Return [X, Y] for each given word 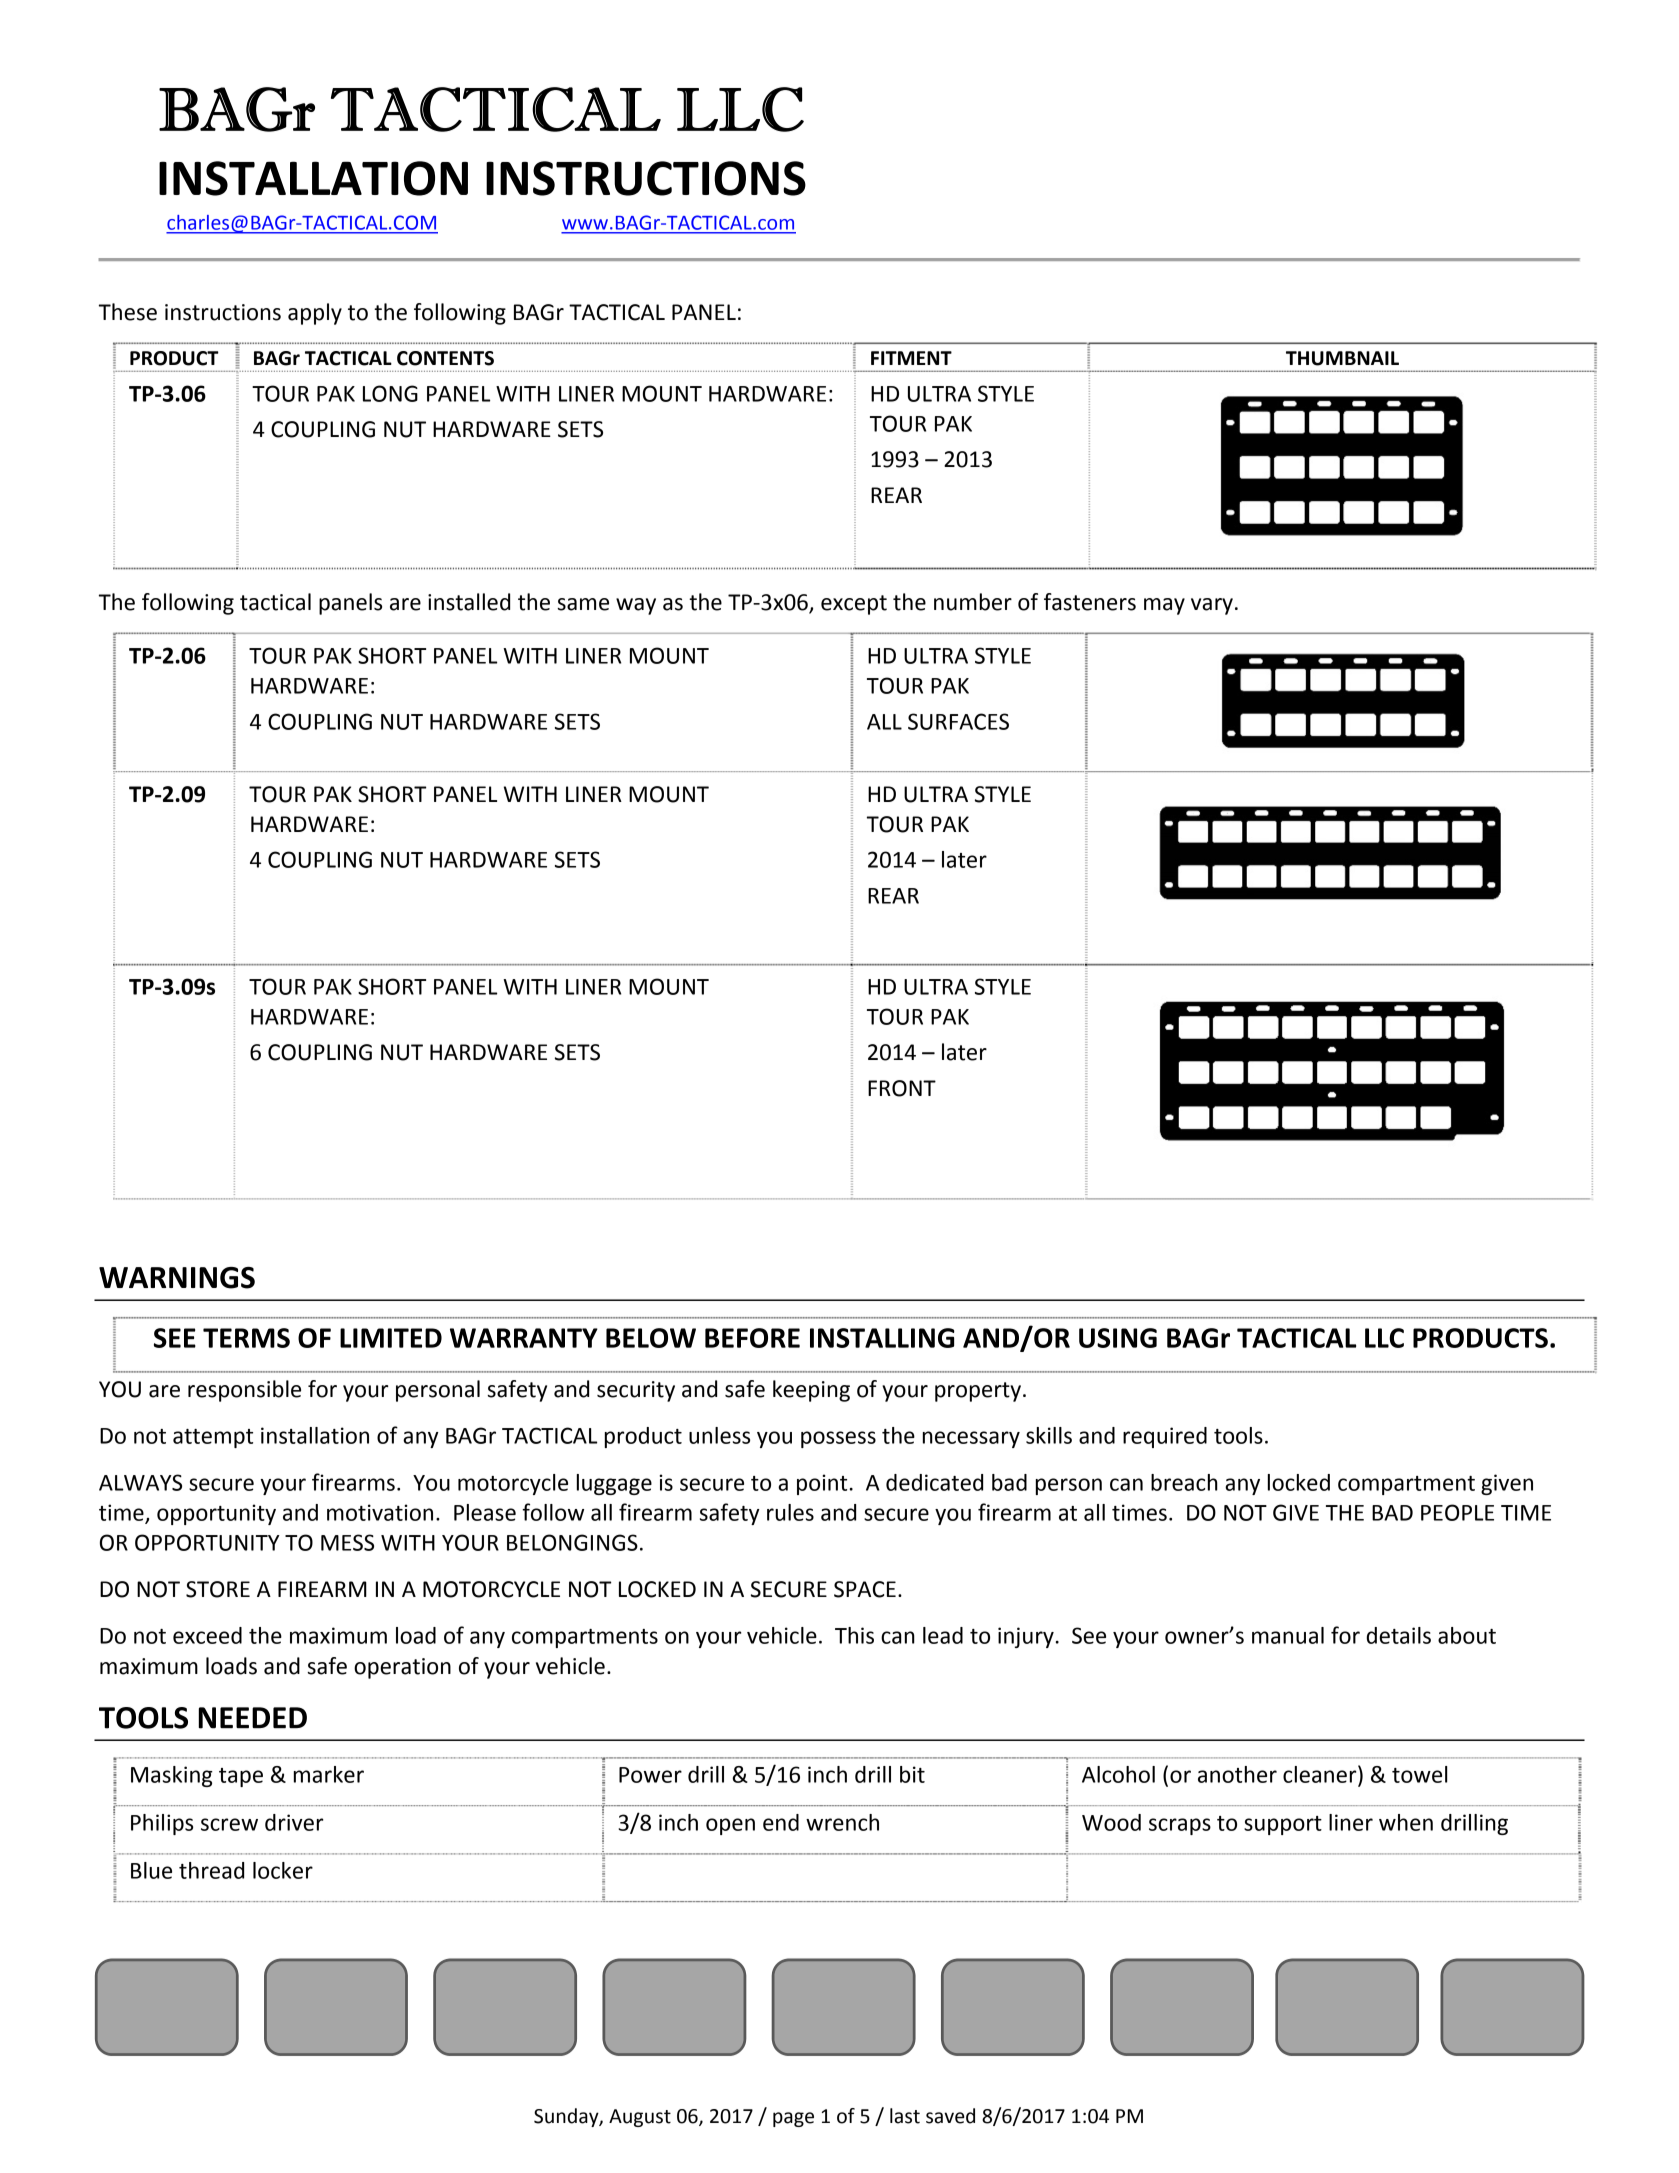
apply [315, 314]
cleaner [1321, 1774]
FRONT [902, 1088]
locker [283, 1870]
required [1165, 1437]
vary [1212, 606]
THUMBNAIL [1342, 358]
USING [1118, 1338]
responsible [244, 1391]
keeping [811, 1391]
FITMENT [911, 358]
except [854, 605]
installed [469, 602]
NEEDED [252, 1718]
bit [912, 1774]
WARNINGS [177, 1278]
